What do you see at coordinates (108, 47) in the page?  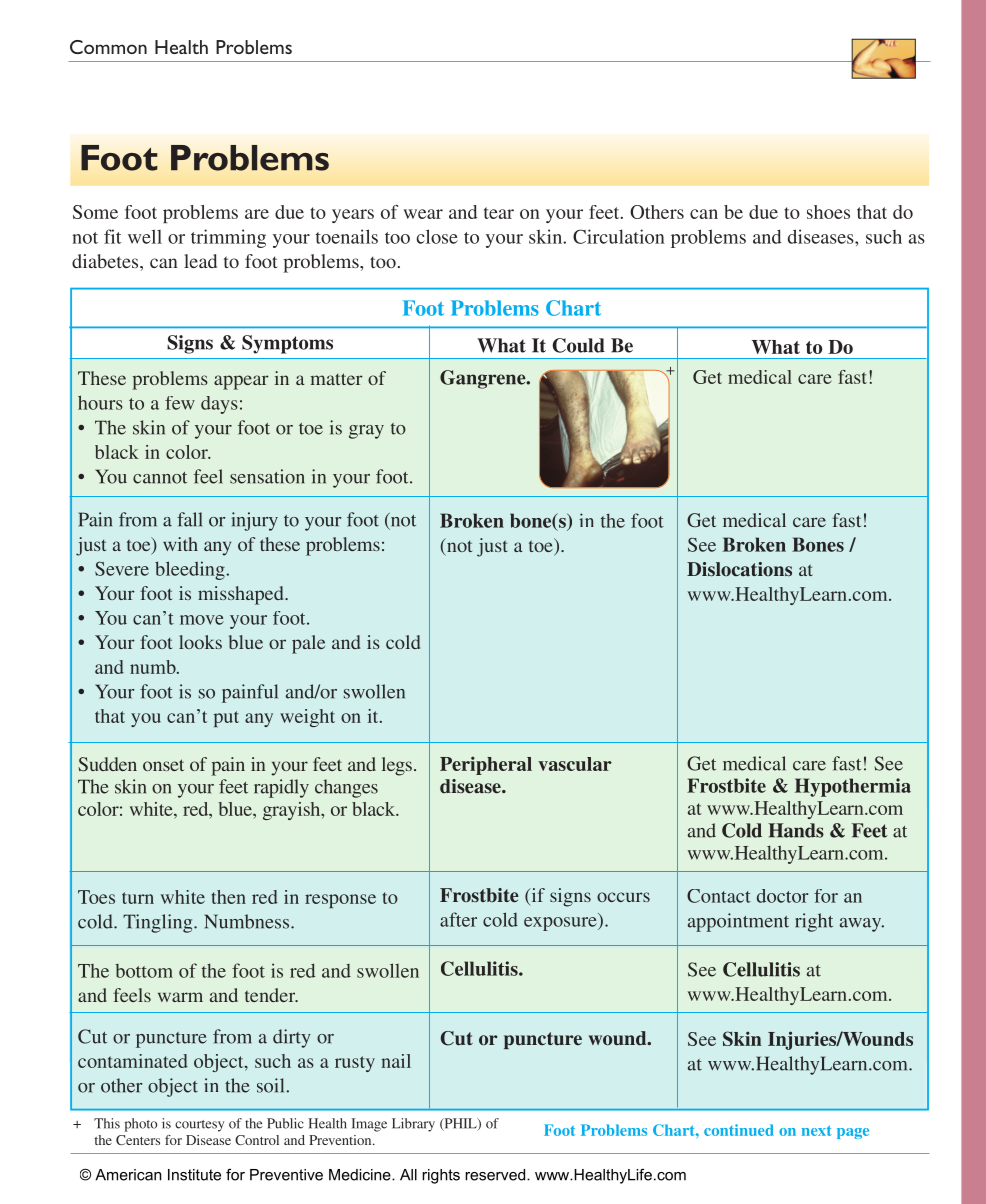 I see `Common` at bounding box center [108, 47].
